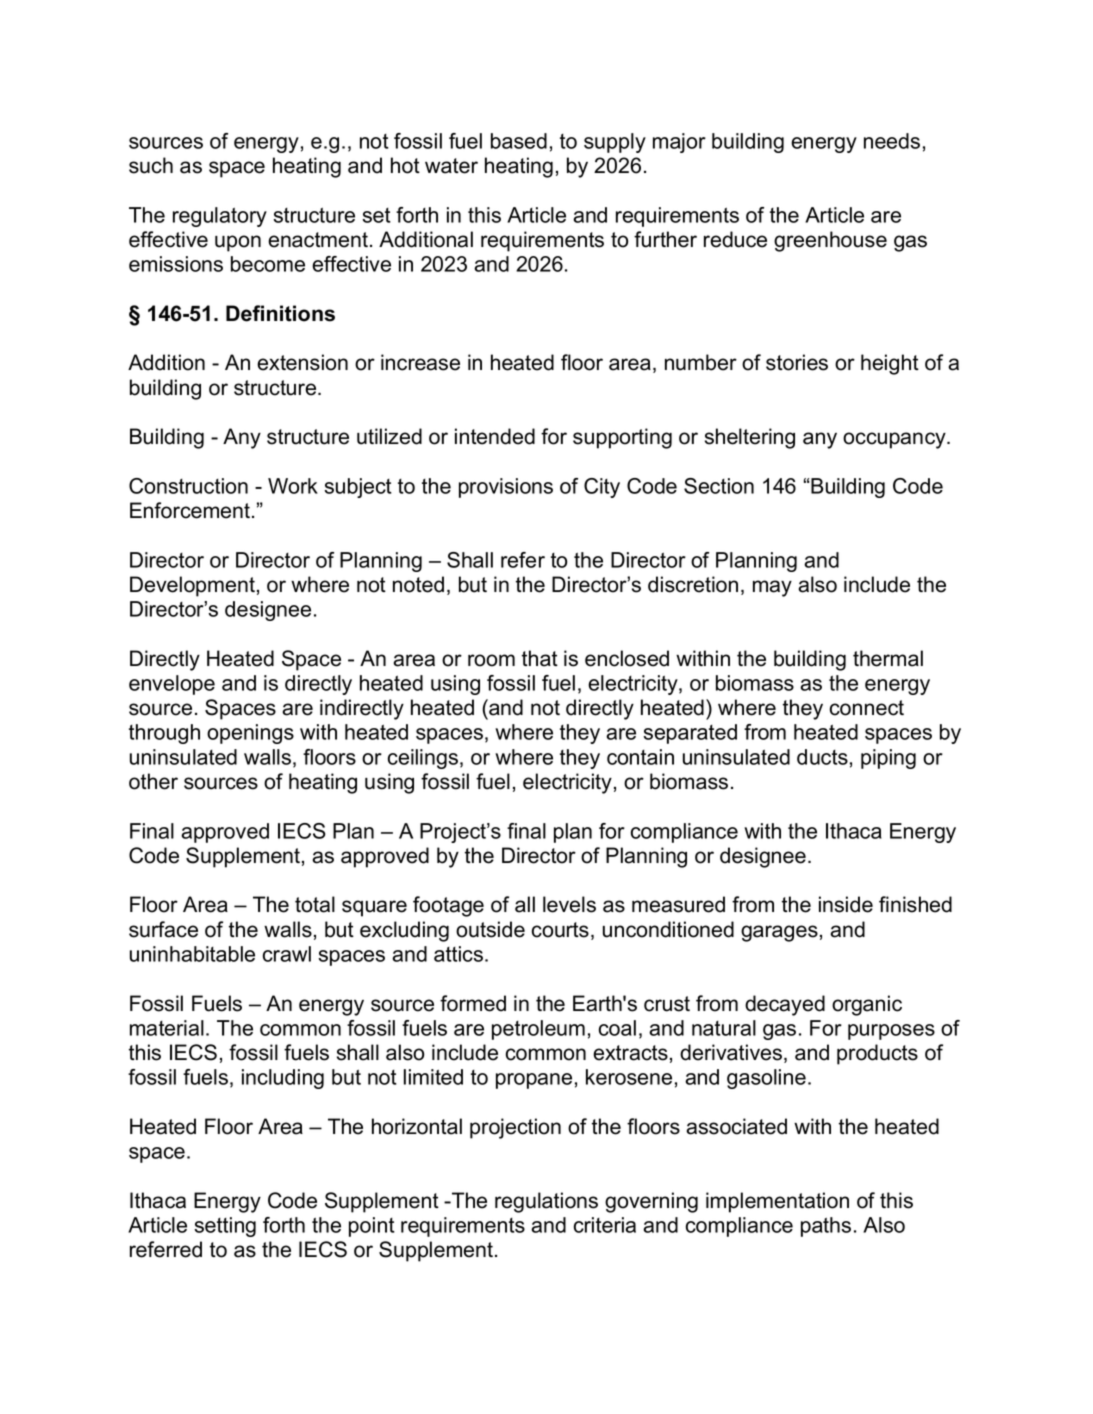 The height and width of the screenshot is (1414, 1093). I want to click on needs, so click(892, 141).
